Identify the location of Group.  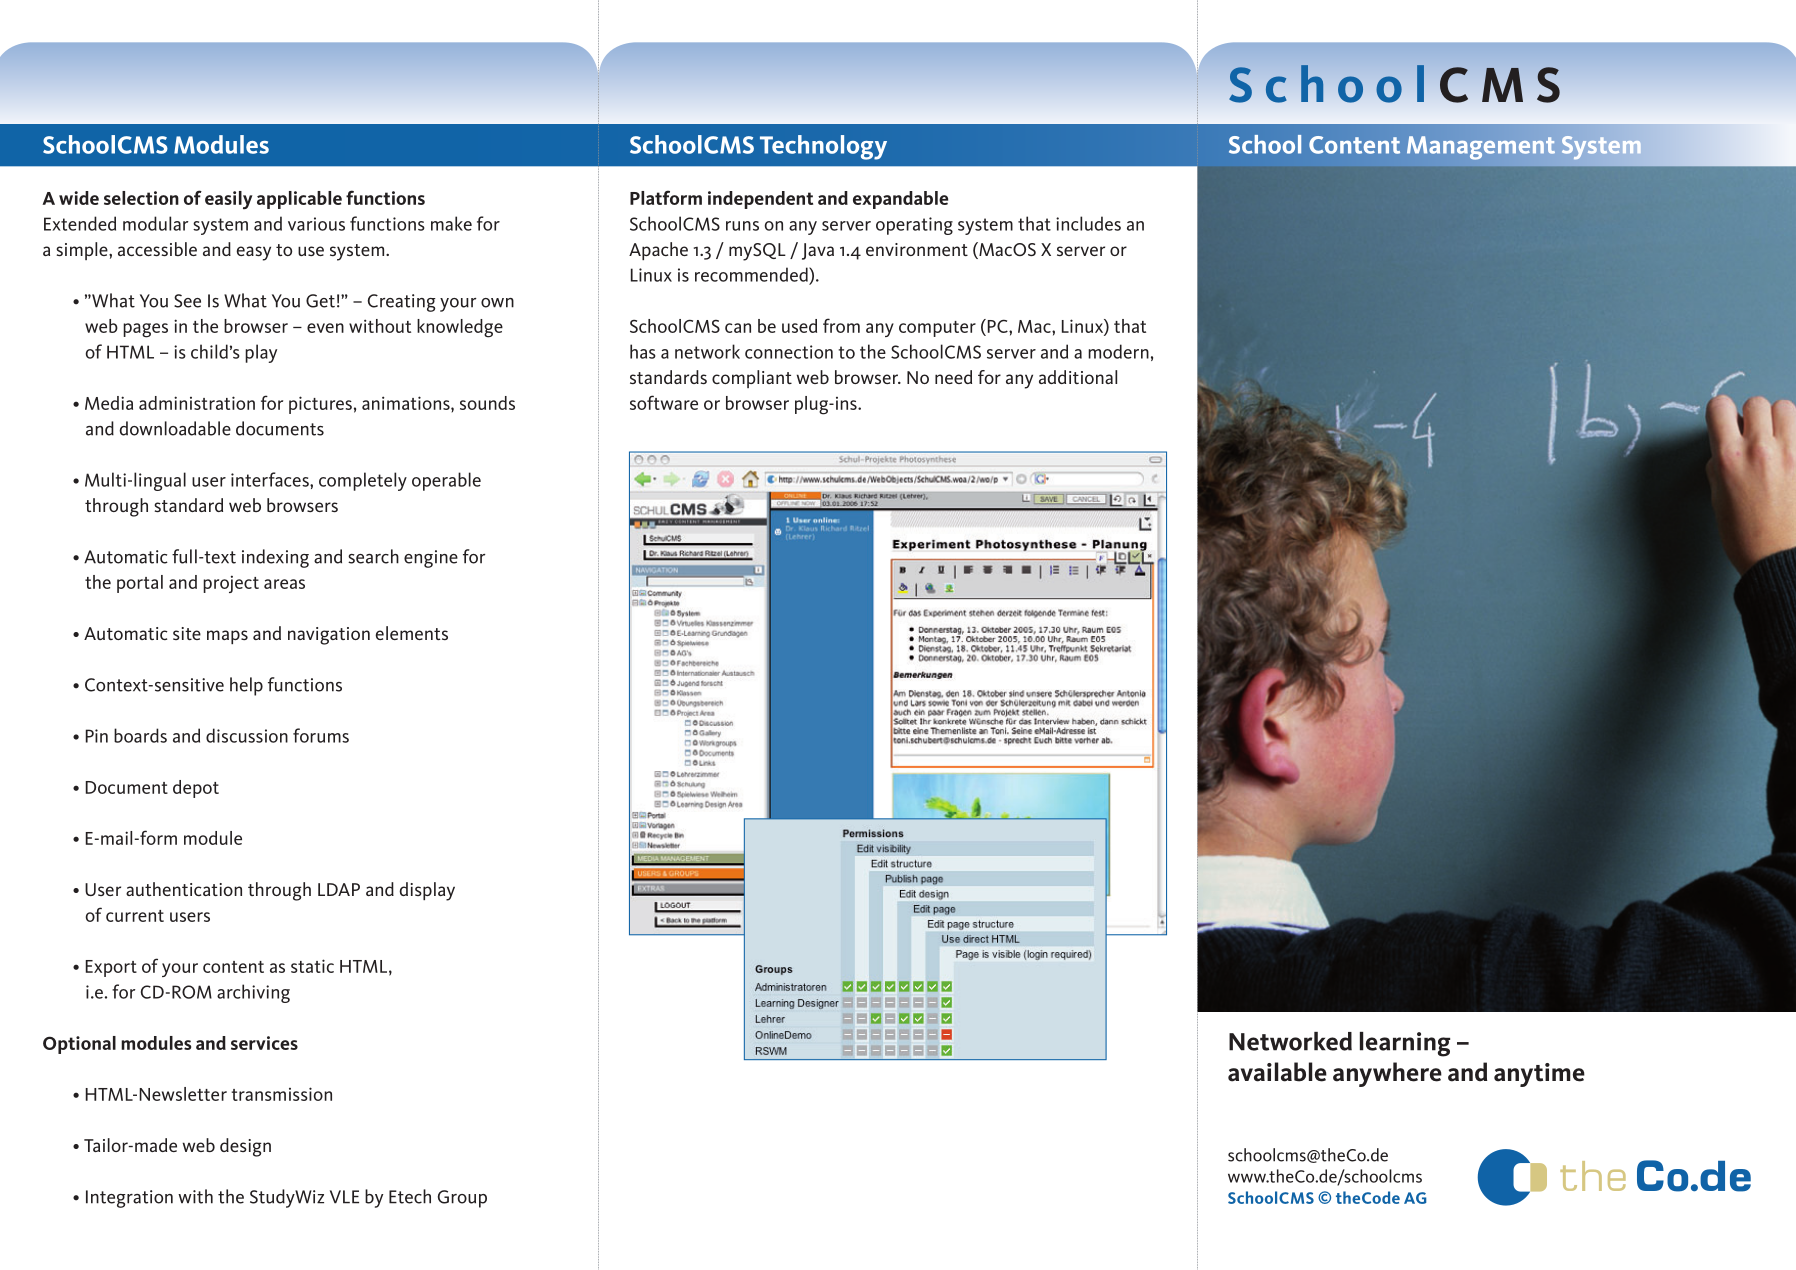
(462, 1199).
